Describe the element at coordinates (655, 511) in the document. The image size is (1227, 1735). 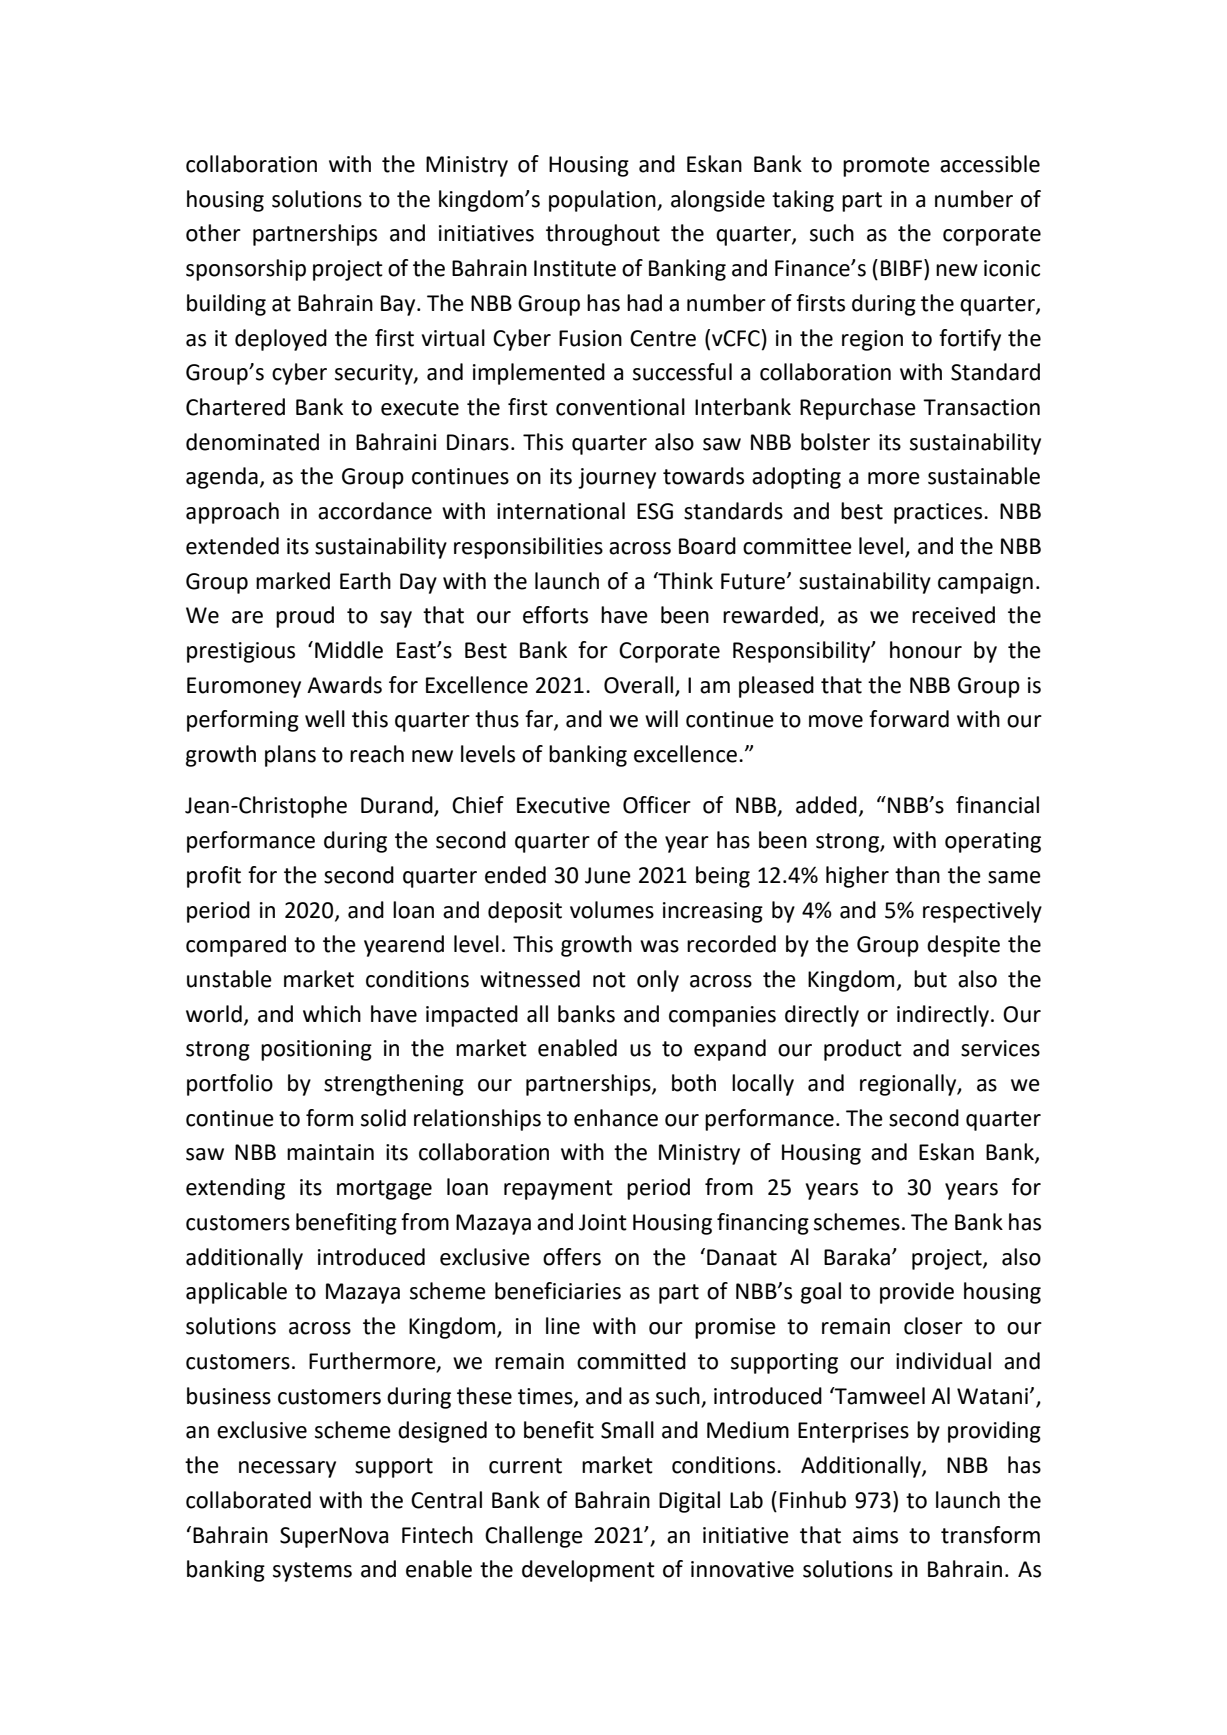
I see `ESG` at that location.
